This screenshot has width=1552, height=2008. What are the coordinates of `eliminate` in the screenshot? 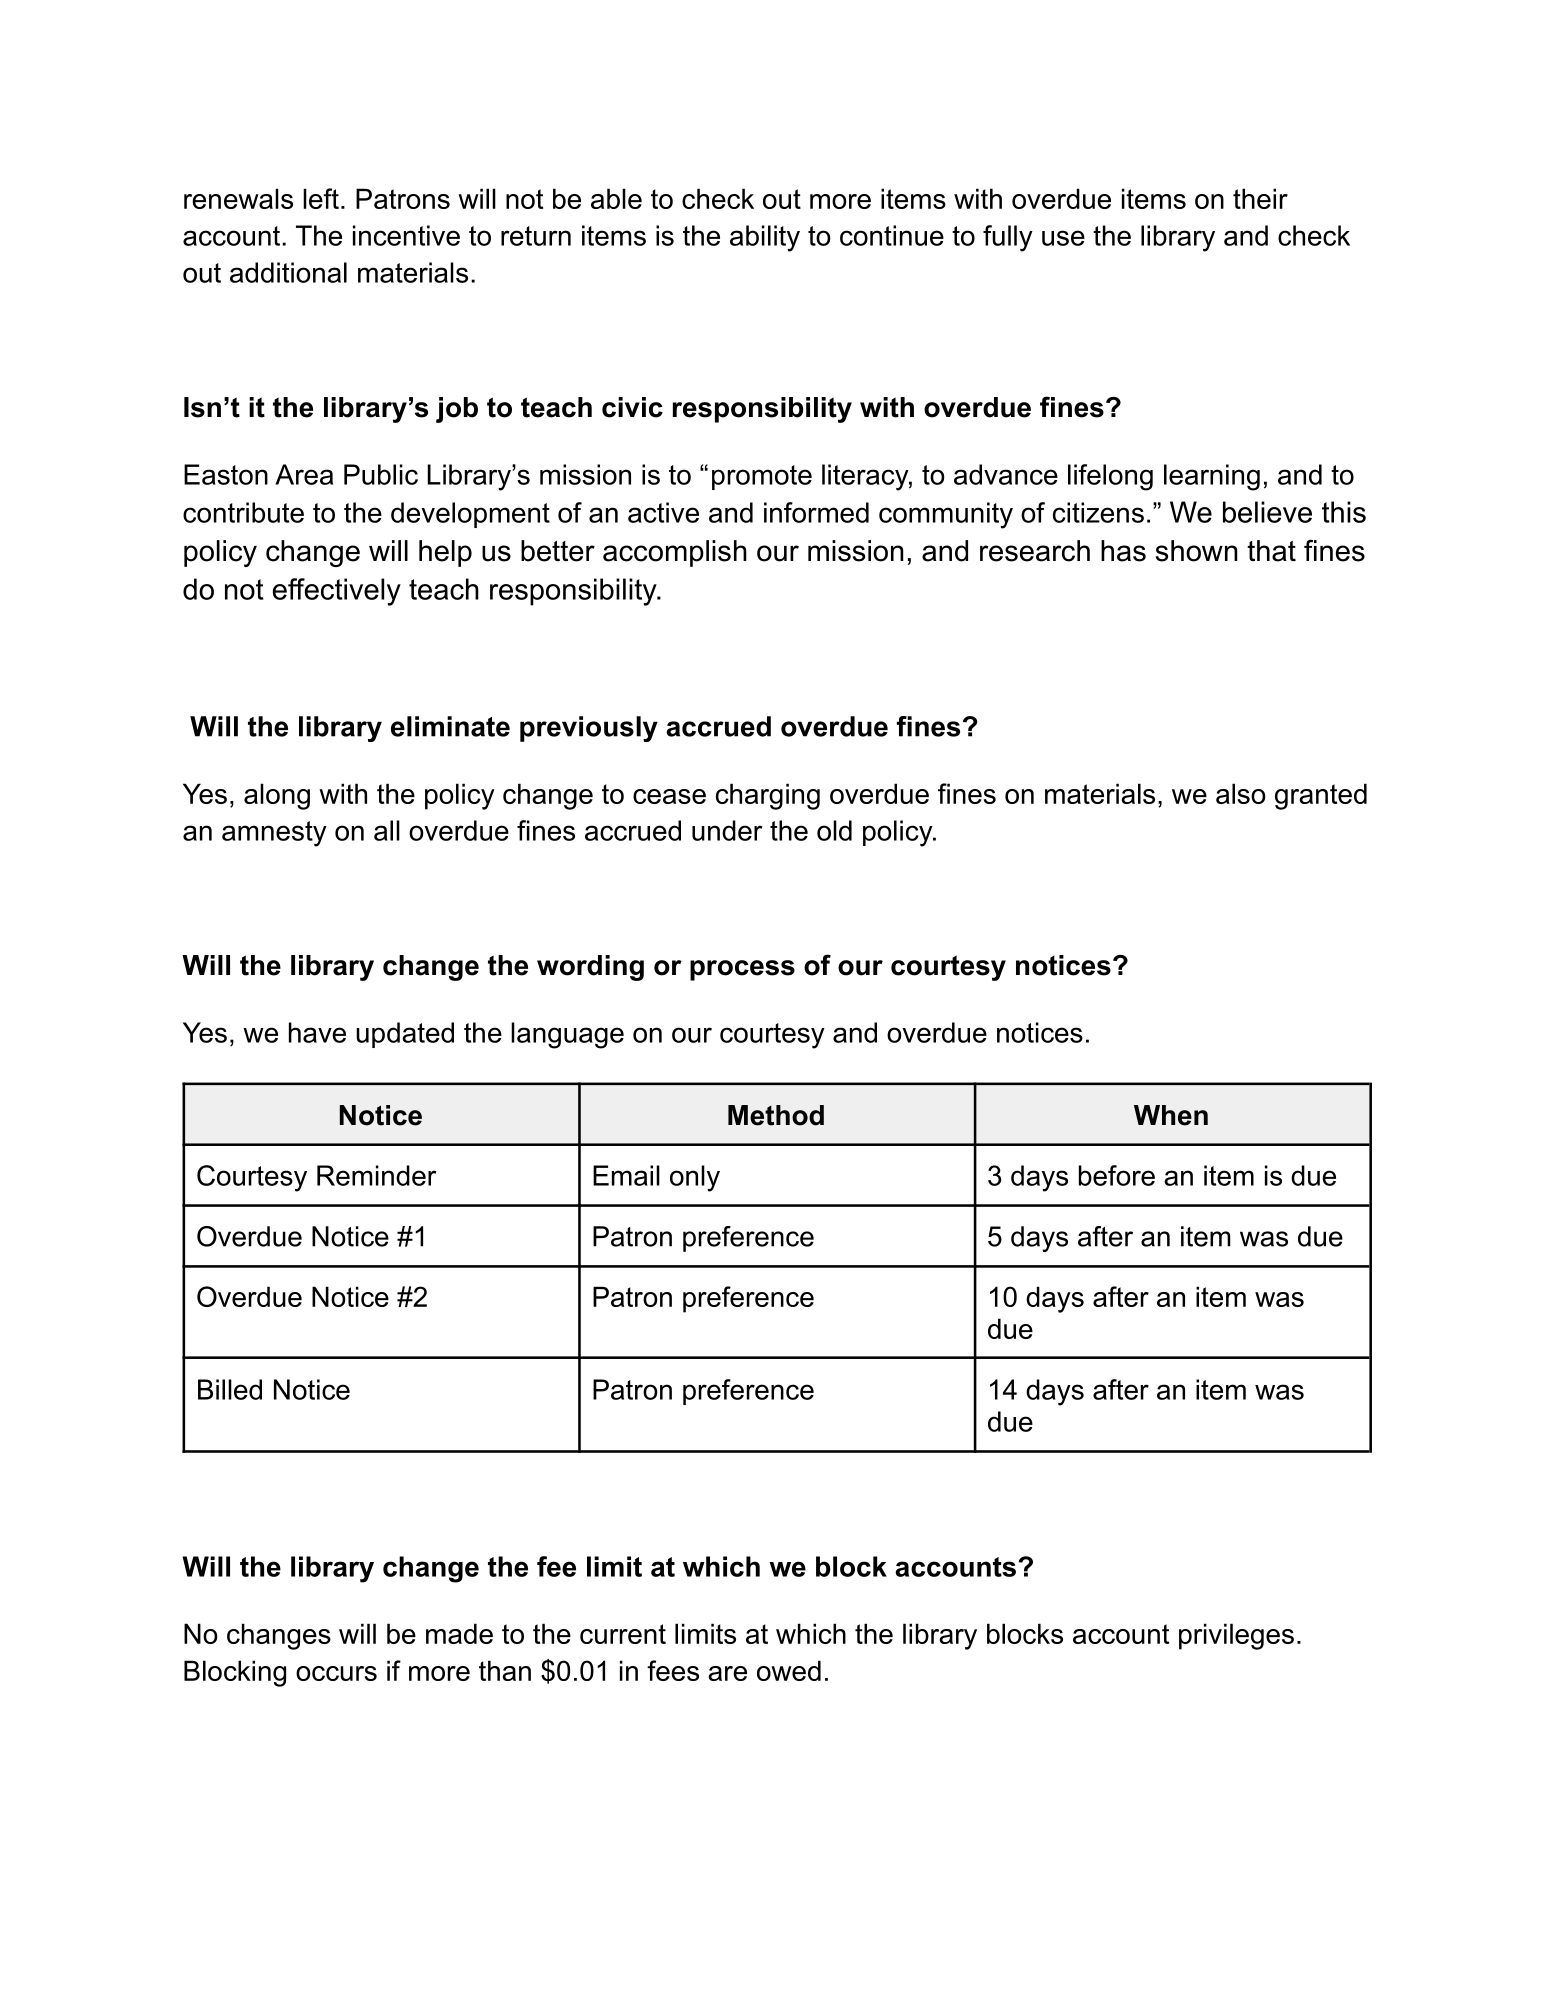 It's located at (450, 726).
